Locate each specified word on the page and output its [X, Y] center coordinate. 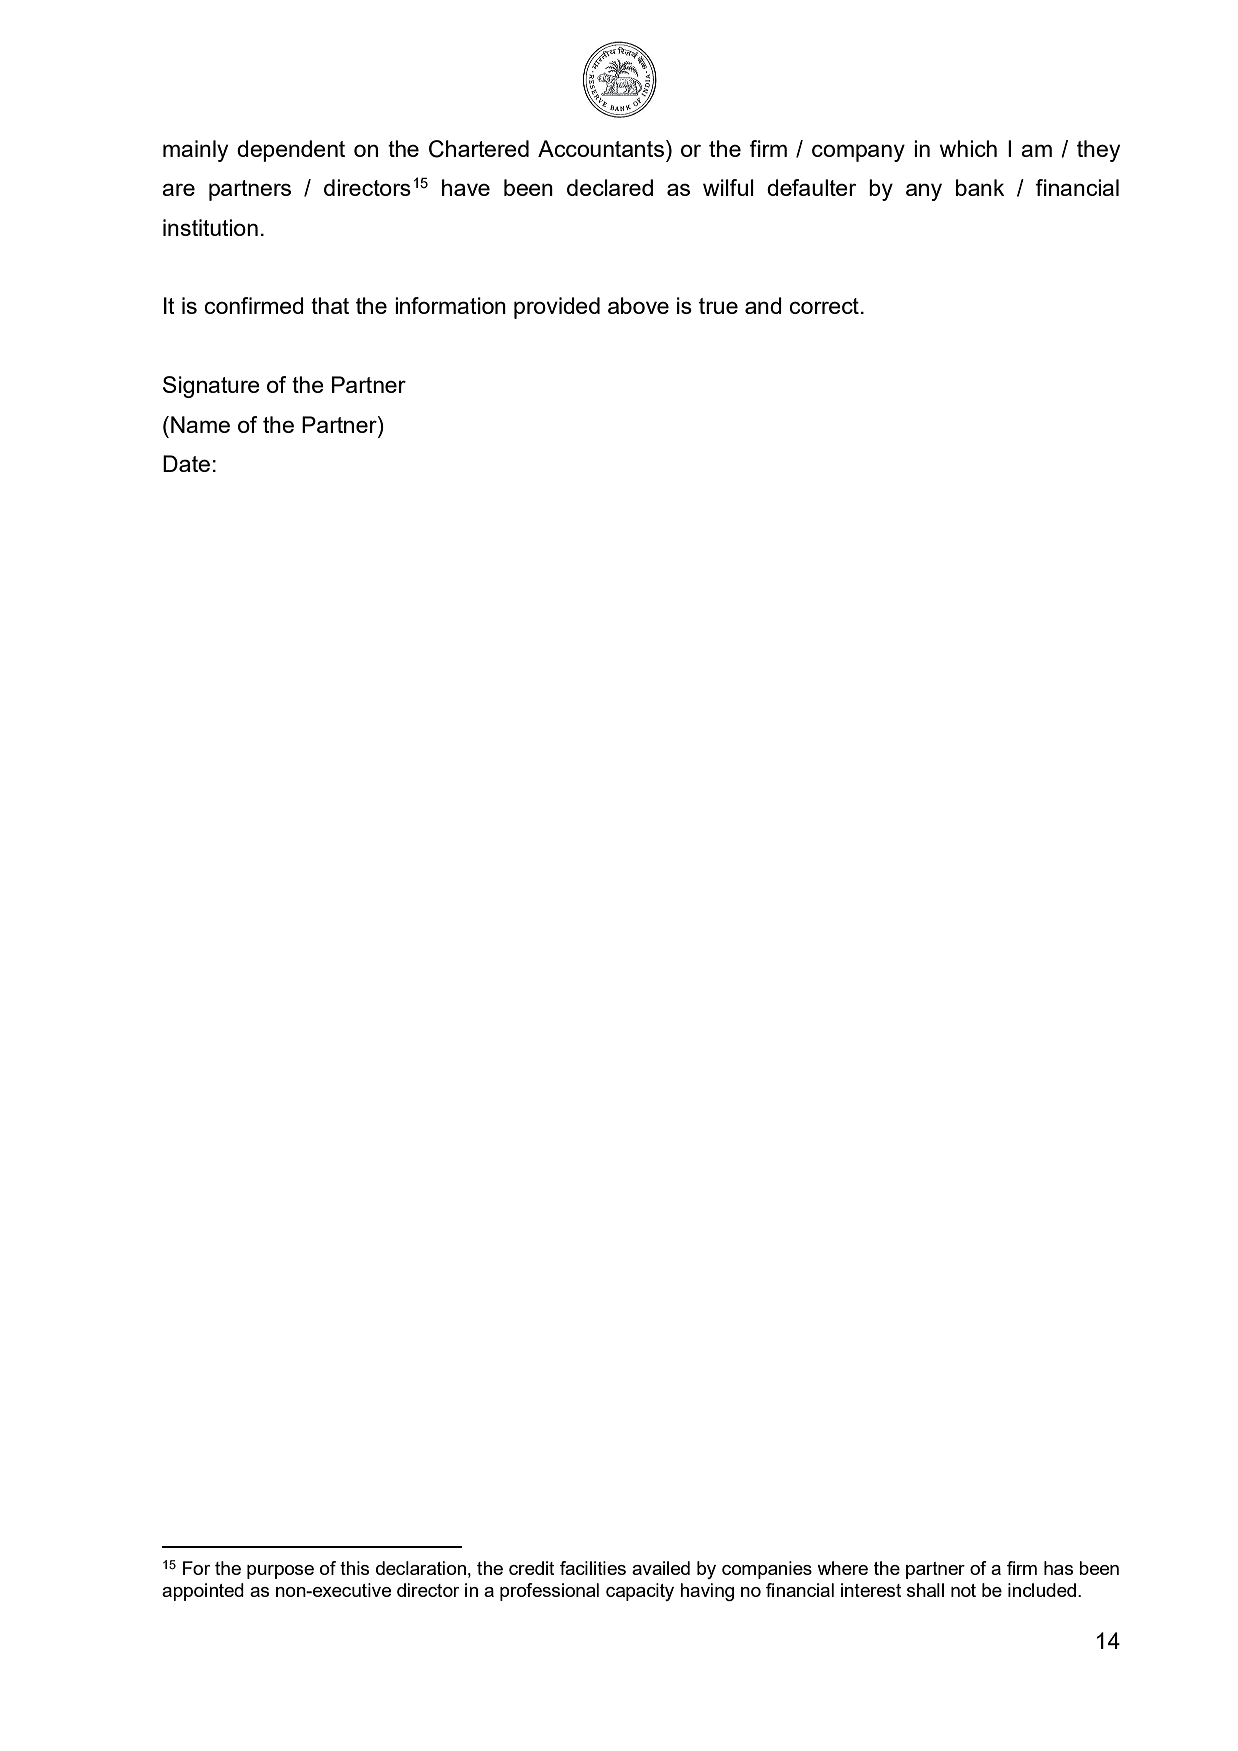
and [763, 305]
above [638, 305]
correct [824, 306]
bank [980, 187]
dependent [291, 151]
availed [661, 1568]
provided [557, 308]
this [354, 1568]
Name [200, 424]
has [1058, 1568]
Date [186, 463]
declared [610, 187]
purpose [280, 1572]
